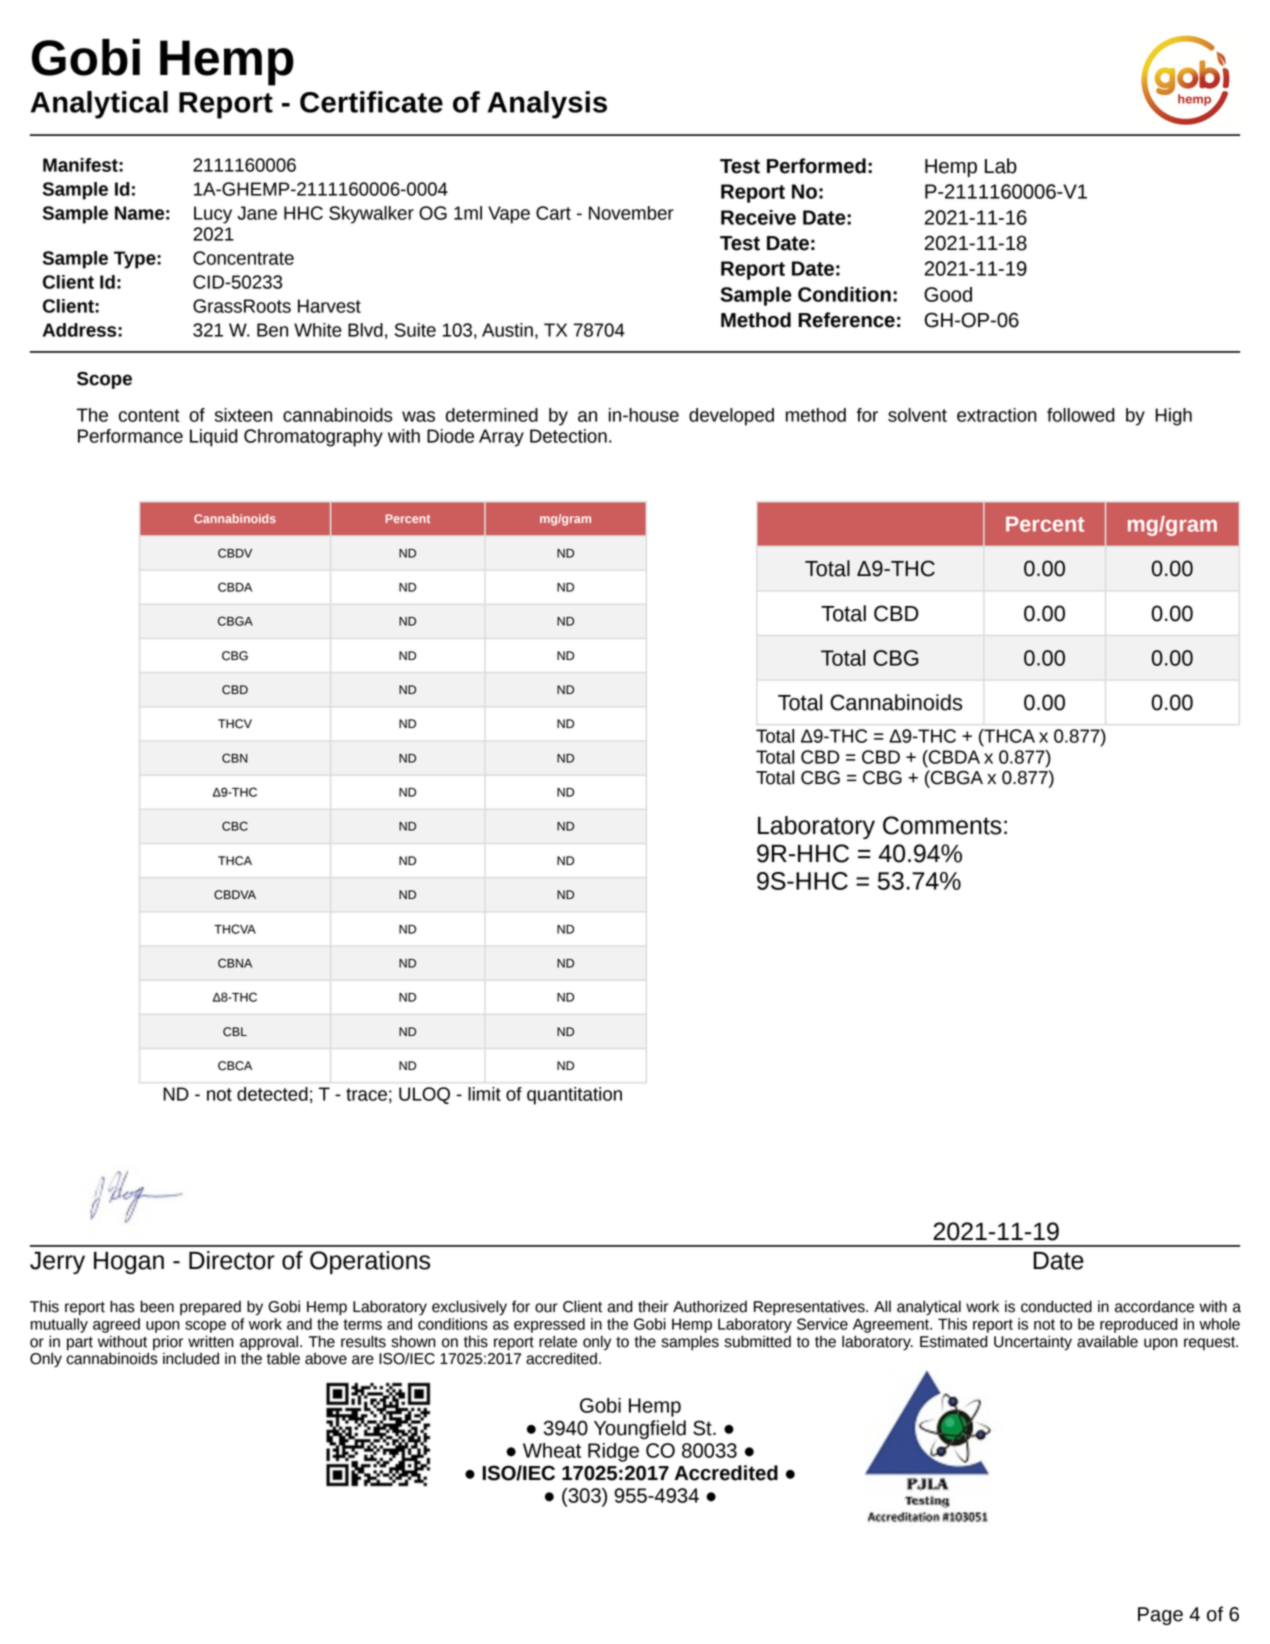 Image resolution: width=1270 pixels, height=1644 pixels. What do you see at coordinates (191, 1358) in the document?
I see `included` at bounding box center [191, 1358].
